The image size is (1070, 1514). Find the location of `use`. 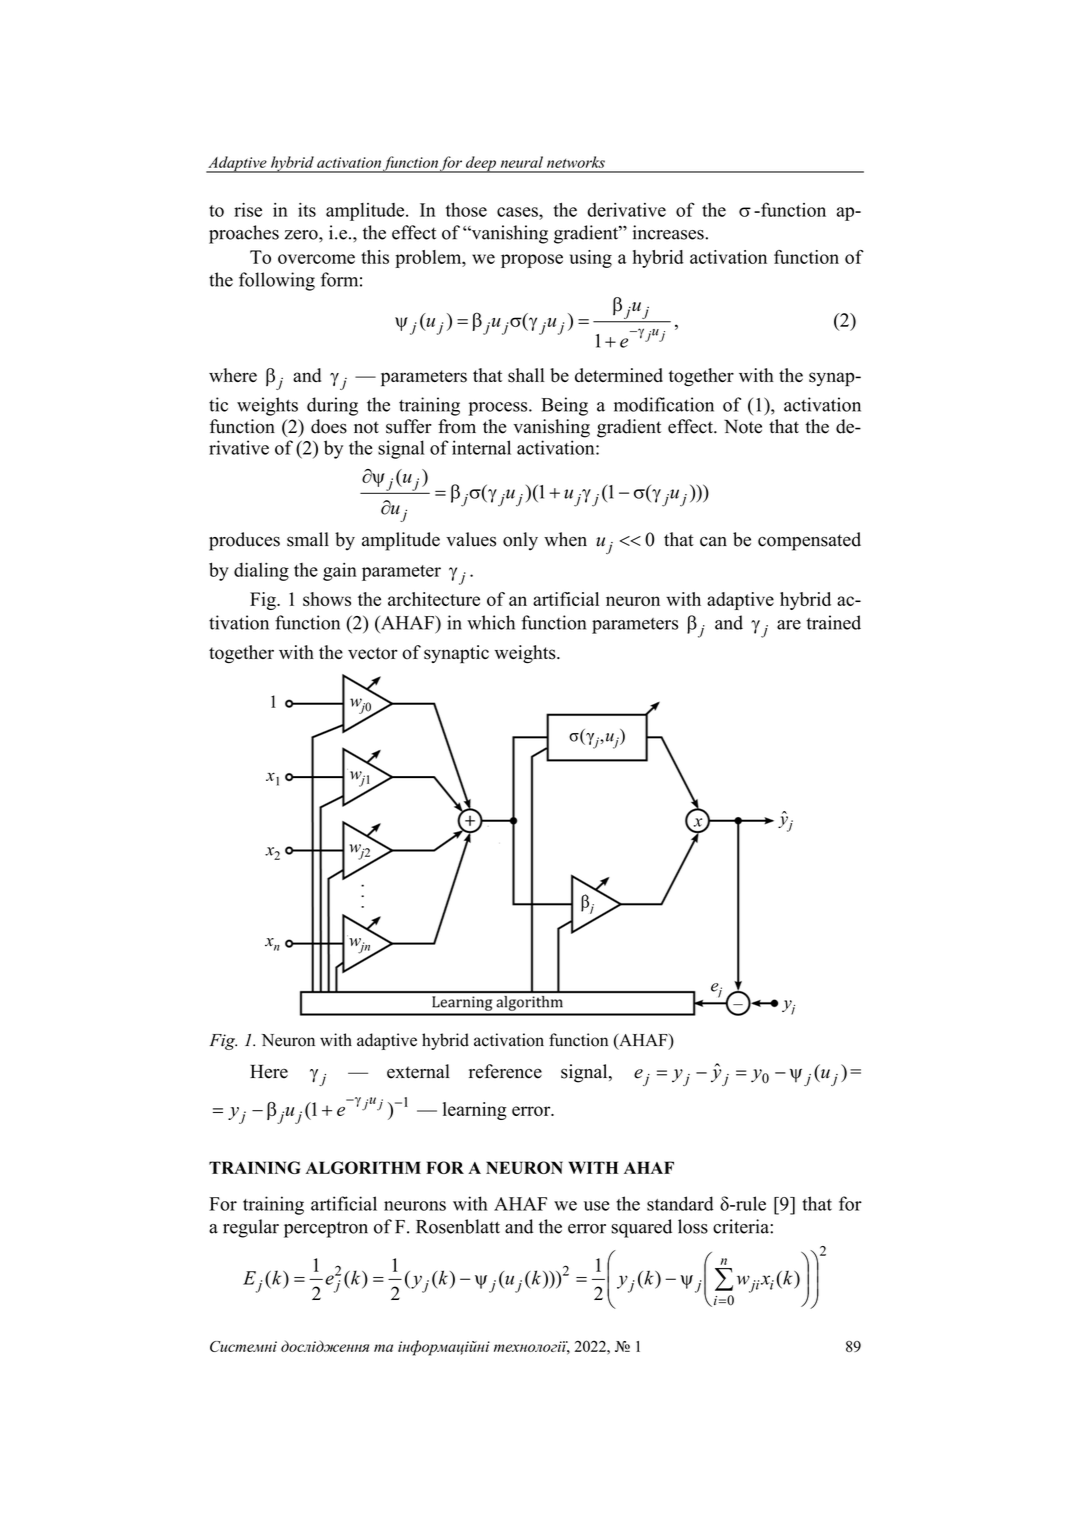

use is located at coordinates (596, 1206).
